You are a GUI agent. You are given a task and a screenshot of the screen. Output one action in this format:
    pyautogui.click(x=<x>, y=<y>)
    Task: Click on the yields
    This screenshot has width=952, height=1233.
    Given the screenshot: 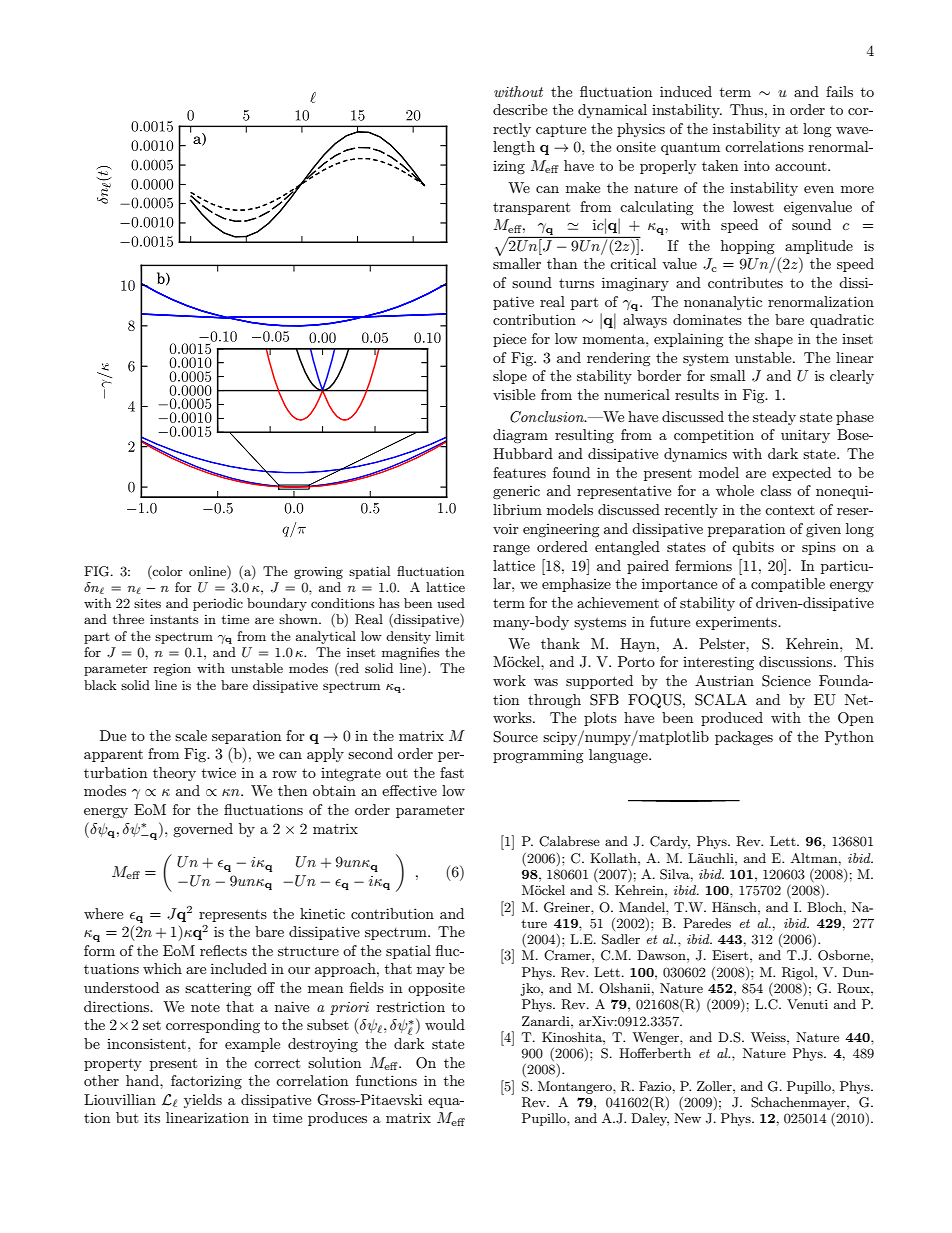 What is the action you would take?
    pyautogui.click(x=203, y=1101)
